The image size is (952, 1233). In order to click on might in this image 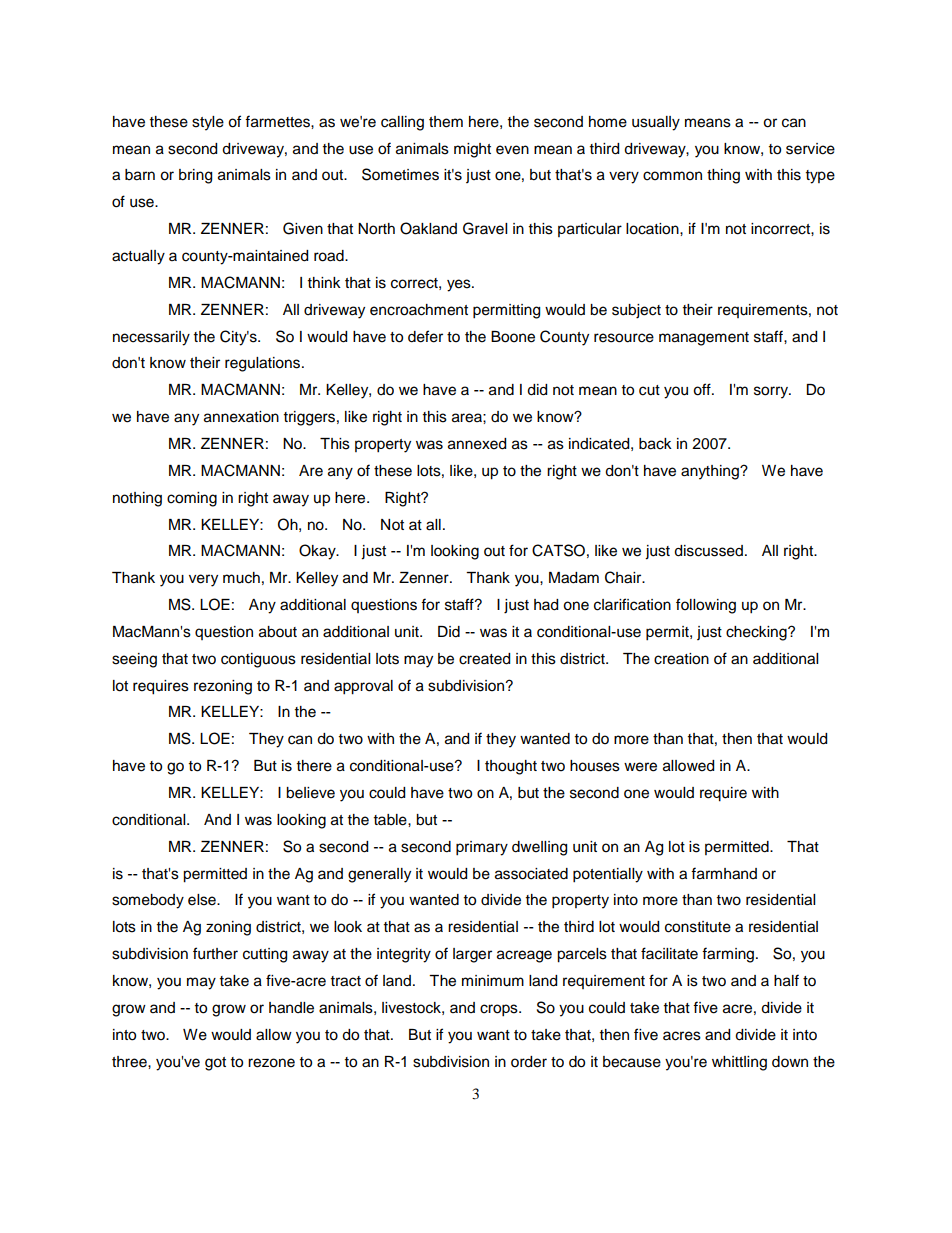, I will do `click(472, 150)`.
